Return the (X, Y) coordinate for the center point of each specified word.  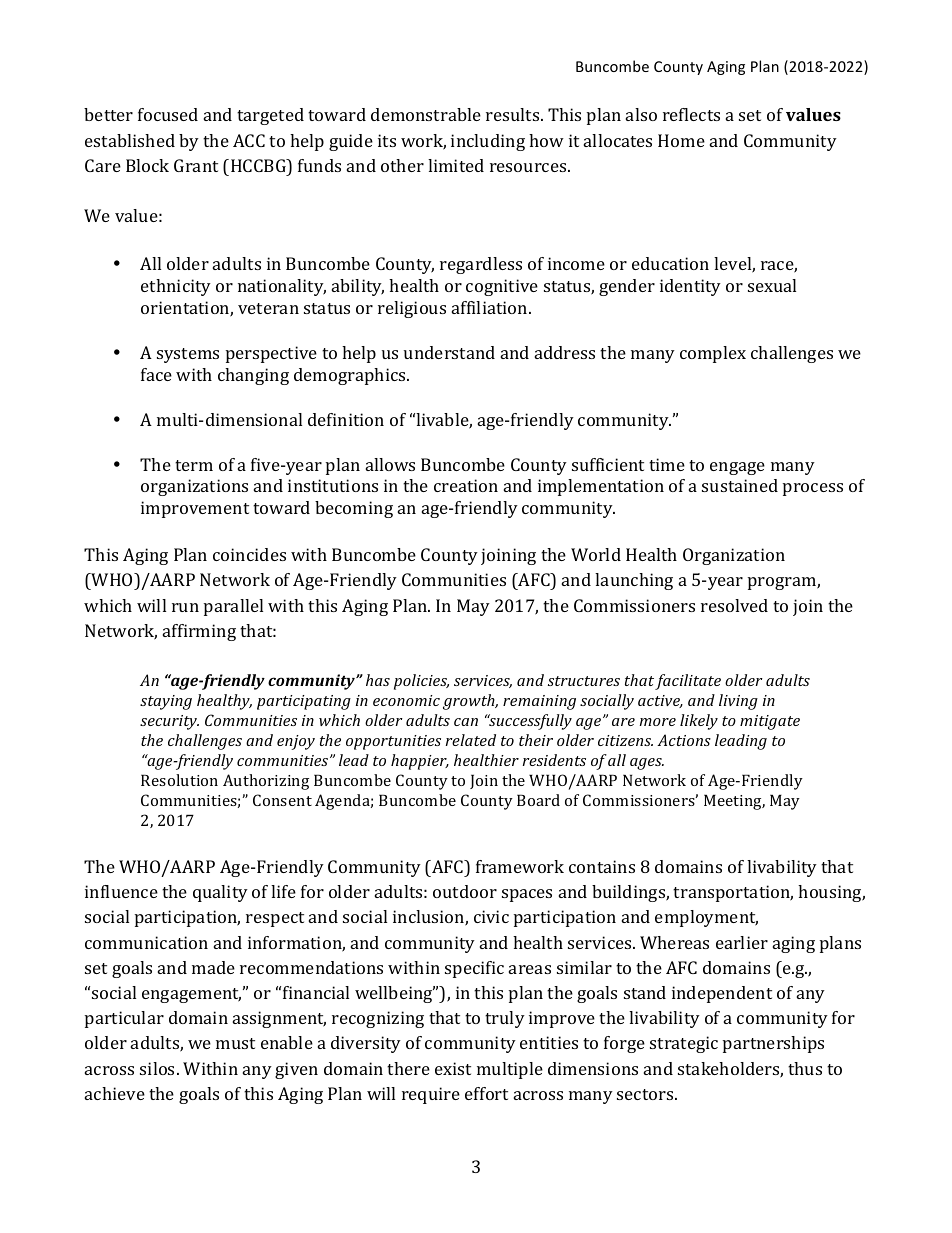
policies (421, 682)
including (488, 142)
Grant (196, 165)
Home (681, 140)
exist (453, 1068)
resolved (734, 605)
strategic (684, 1044)
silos (159, 1068)
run (185, 607)
